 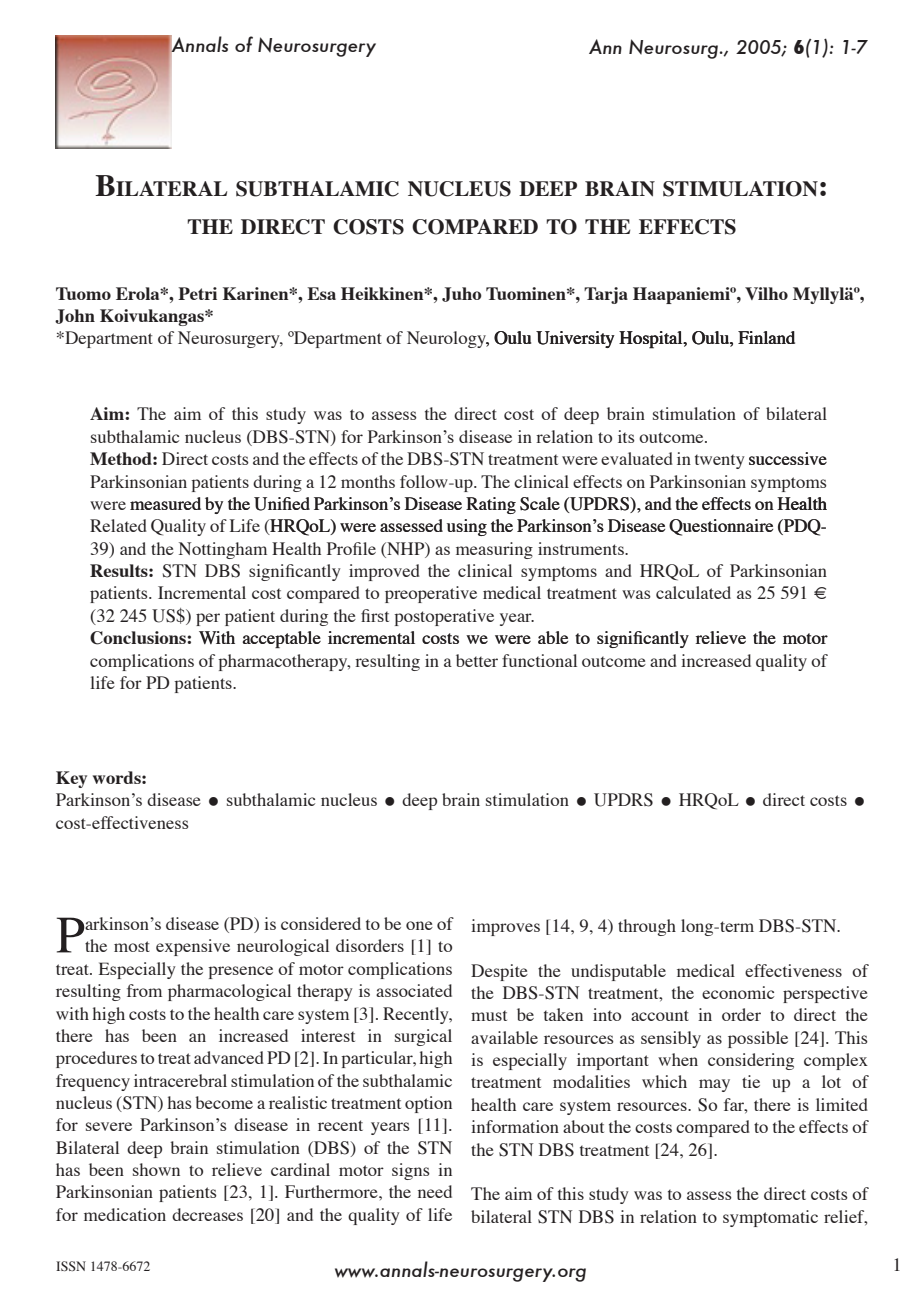 I want to click on need, so click(x=435, y=1191).
